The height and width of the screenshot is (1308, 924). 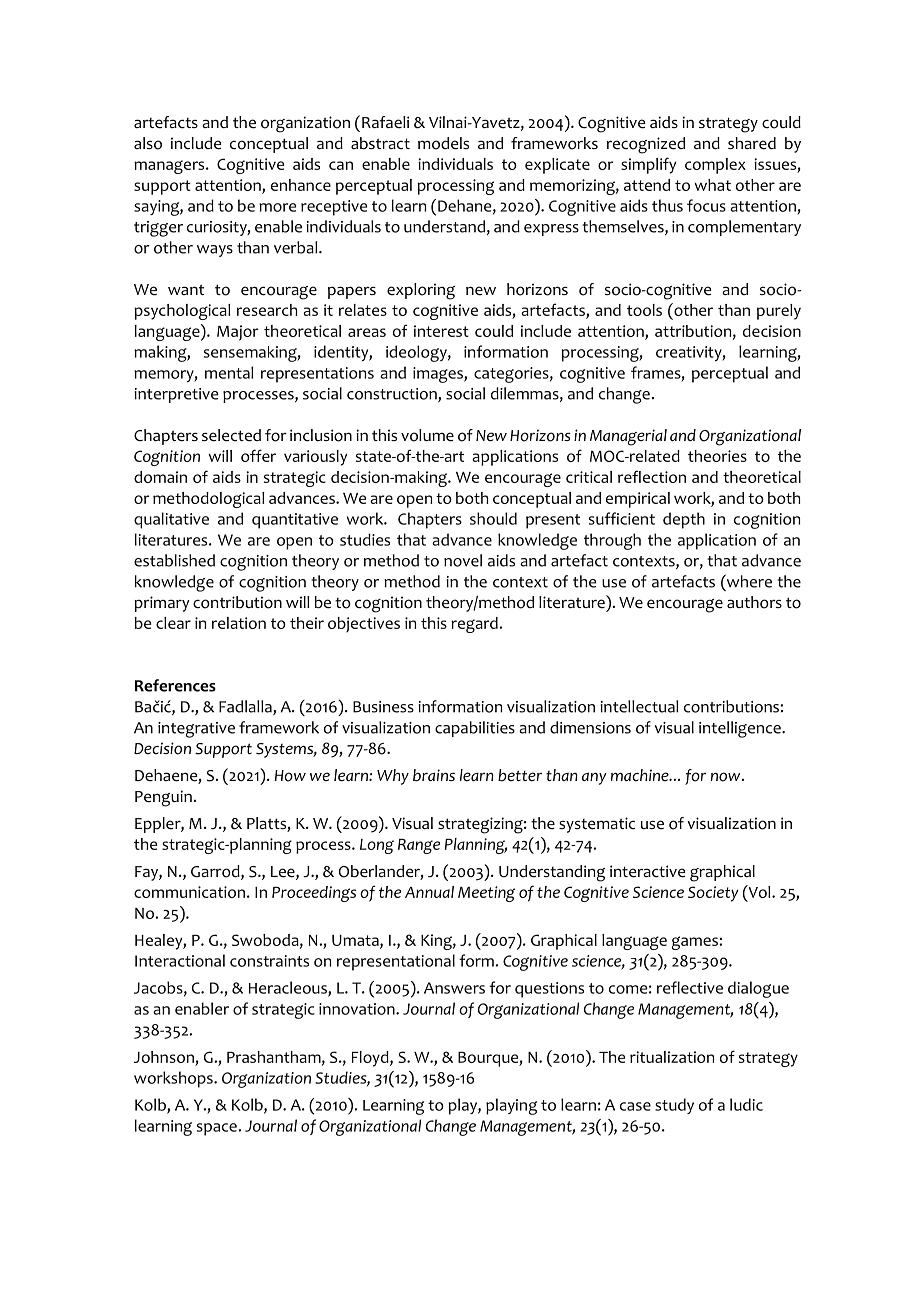 I want to click on authors, so click(x=754, y=602).
